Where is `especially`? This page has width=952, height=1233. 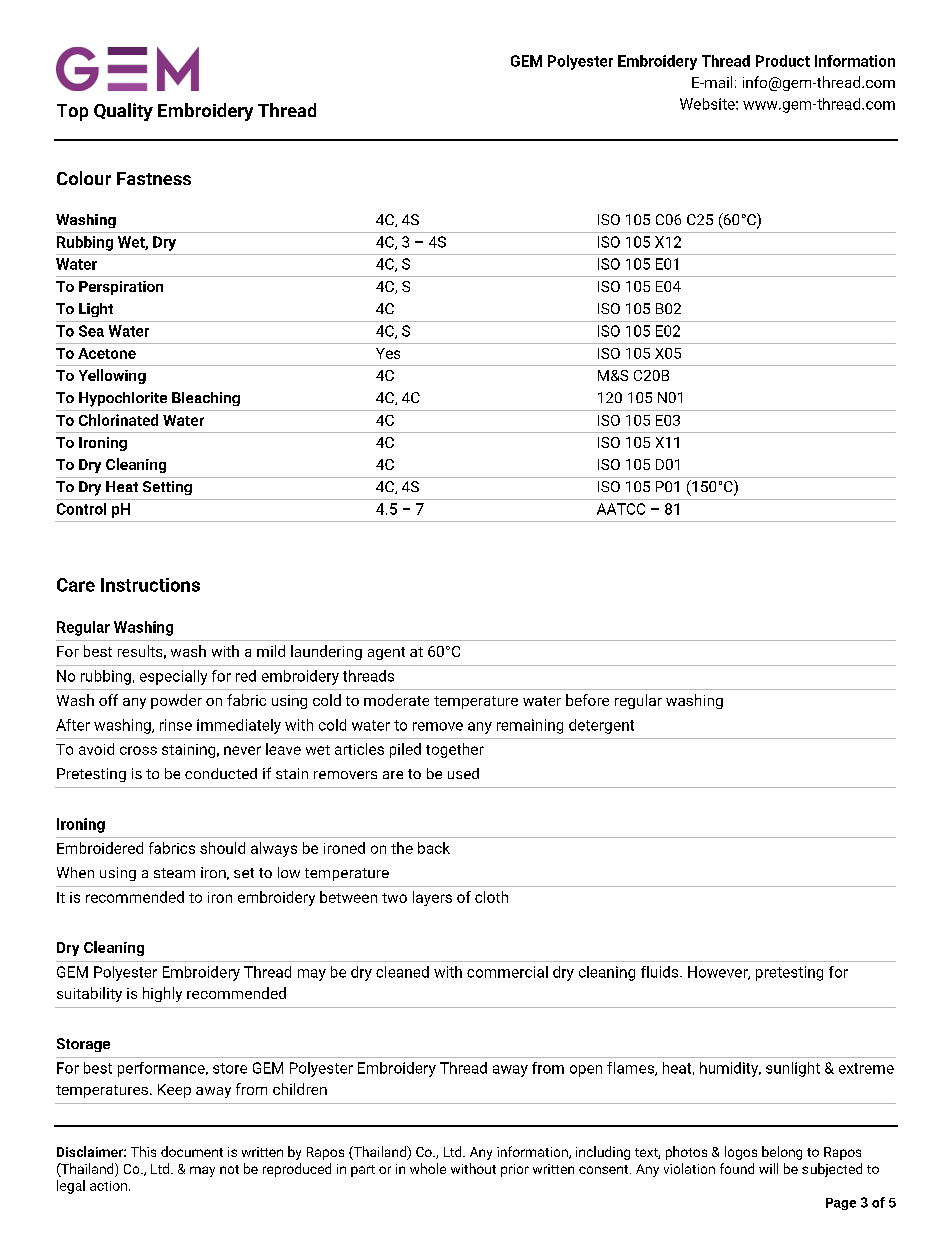 especially is located at coordinates (173, 677).
